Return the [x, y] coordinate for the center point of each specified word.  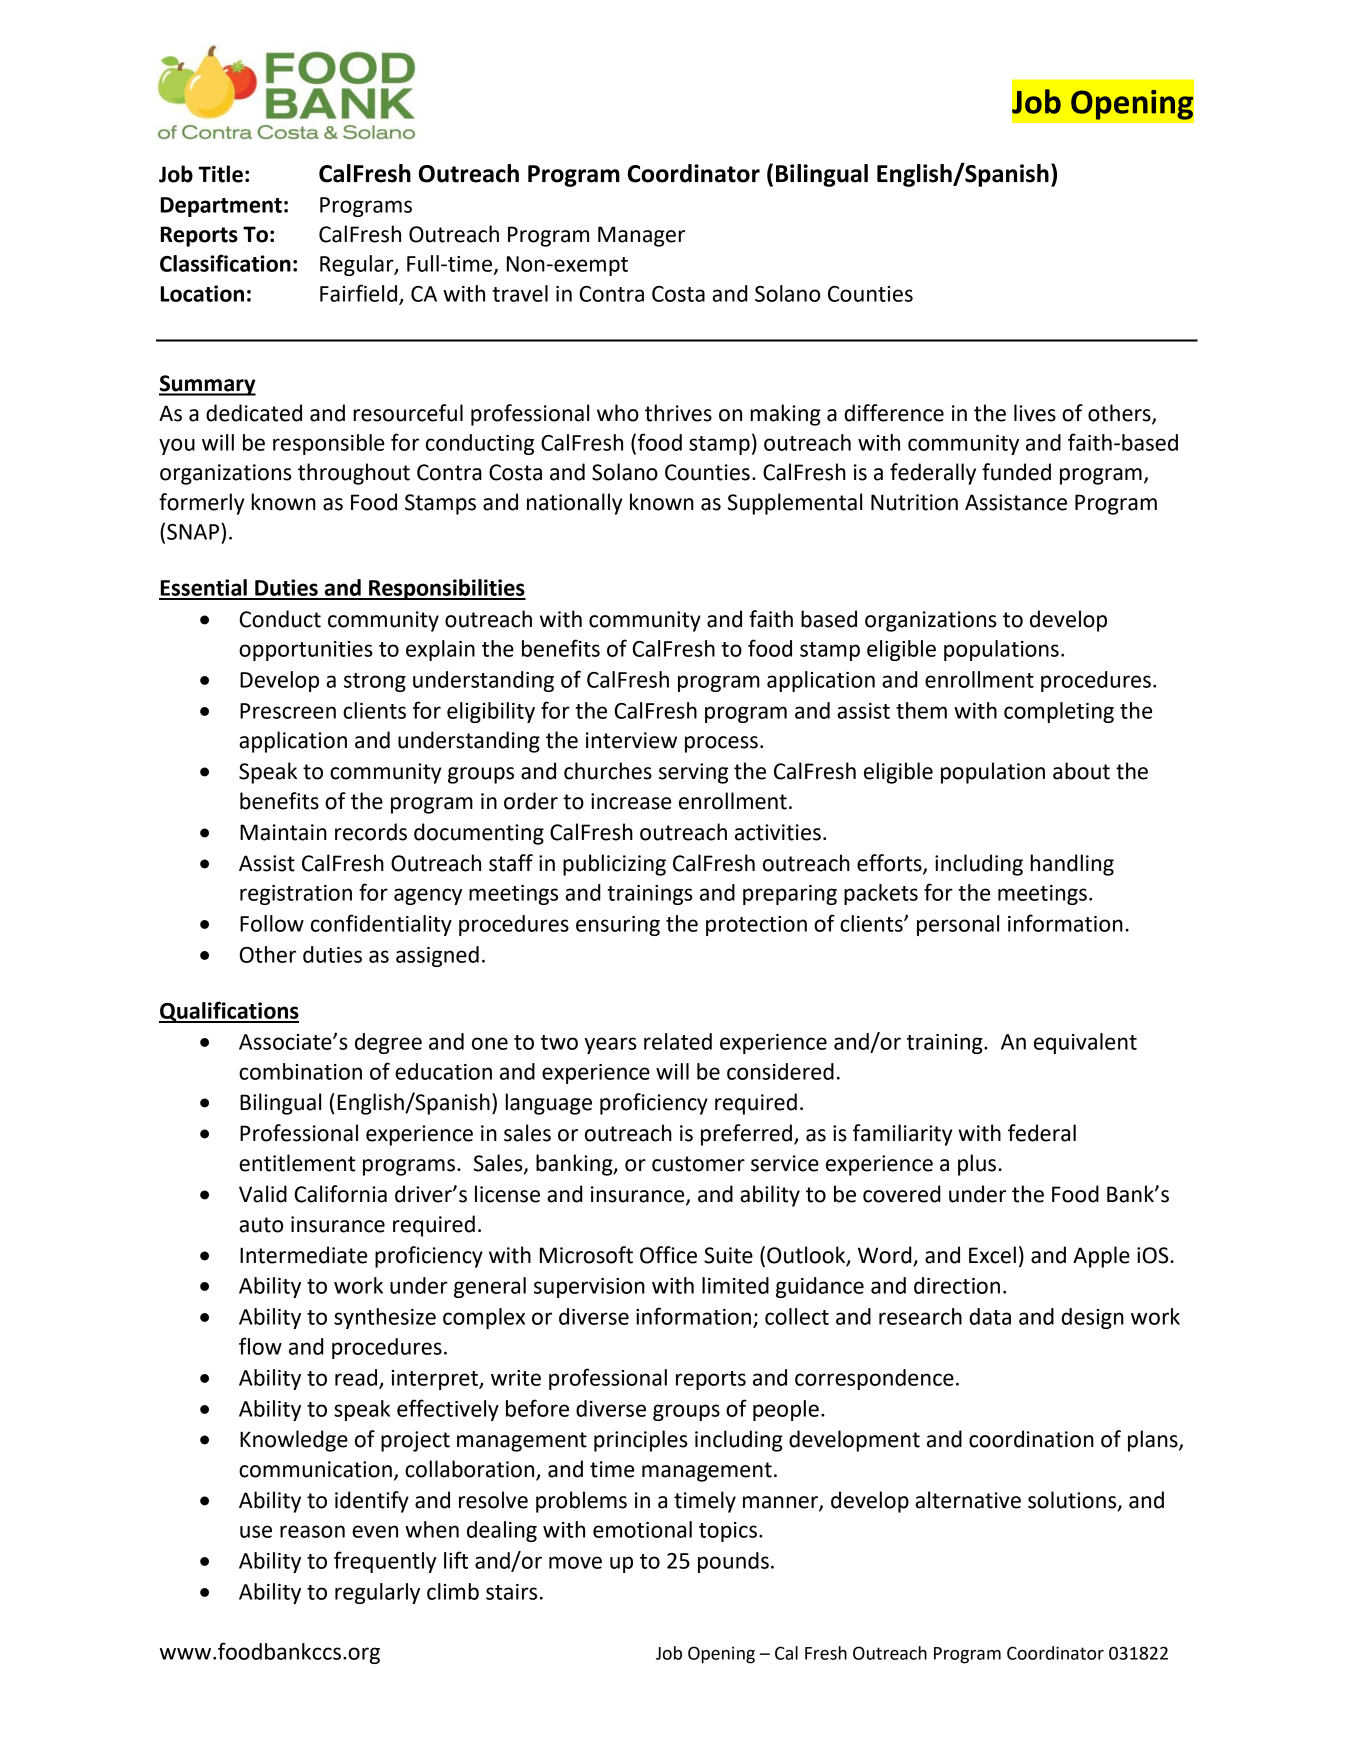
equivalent [1085, 1043]
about [1081, 771]
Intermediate [303, 1255]
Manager [641, 236]
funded [1016, 472]
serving [693, 773]
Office [668, 1255]
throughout [354, 474]
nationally [574, 504]
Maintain [283, 832]
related [678, 1041]
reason [312, 1531]
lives [1035, 413]
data [990, 1316]
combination [300, 1071]
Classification [225, 263]
